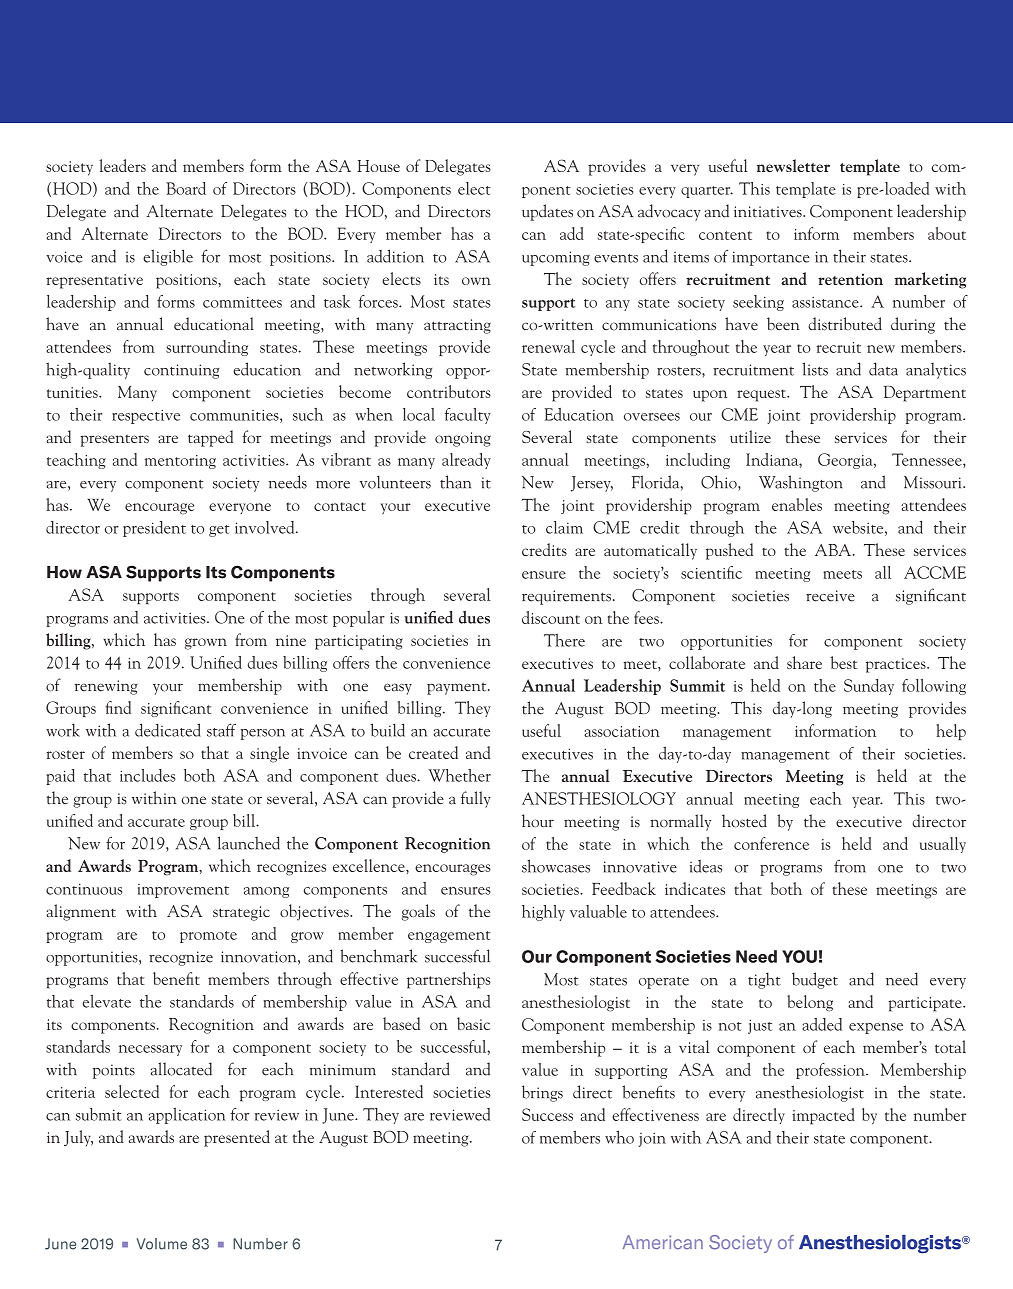 This document has height=1289, width=1013. I want to click on Volume, so click(161, 1244).
